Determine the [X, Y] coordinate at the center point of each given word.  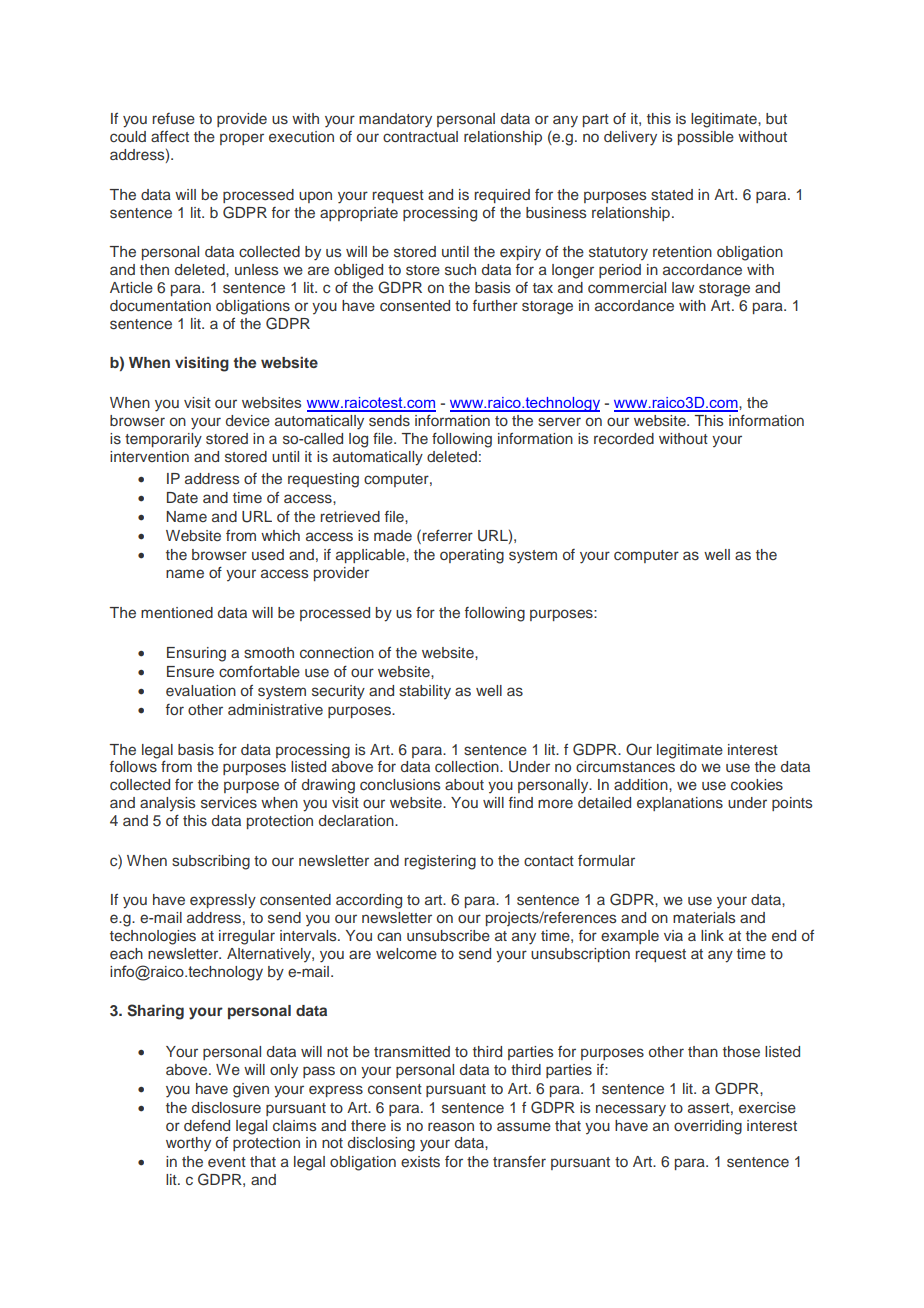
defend [207, 1125]
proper [242, 139]
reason [451, 1126]
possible [706, 138]
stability [425, 692]
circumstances [625, 767]
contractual [420, 136]
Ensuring [196, 654]
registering [440, 862]
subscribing [211, 862]
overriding [708, 1127]
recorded [624, 438]
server [559, 421]
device [248, 420]
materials [704, 917]
